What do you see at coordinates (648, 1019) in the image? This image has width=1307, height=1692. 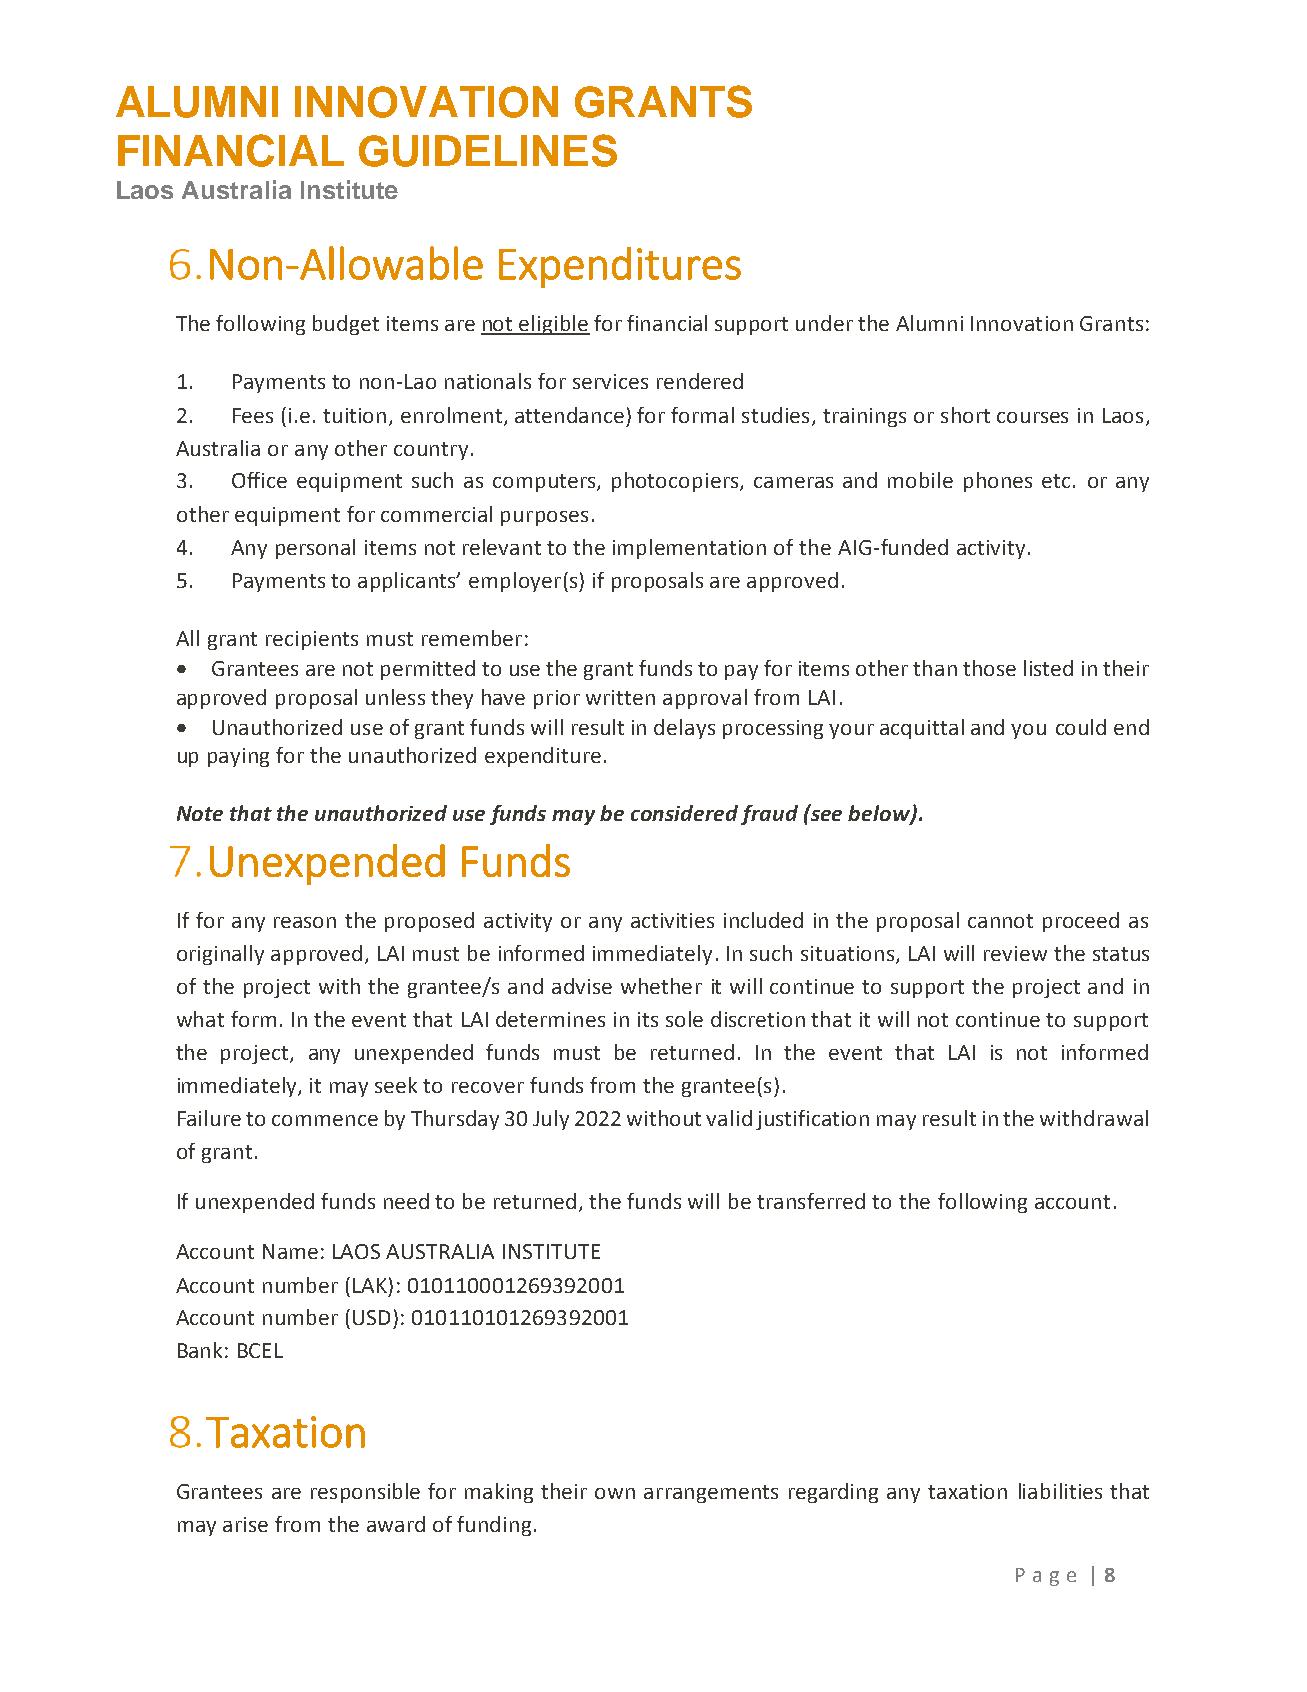 I see `its` at bounding box center [648, 1019].
